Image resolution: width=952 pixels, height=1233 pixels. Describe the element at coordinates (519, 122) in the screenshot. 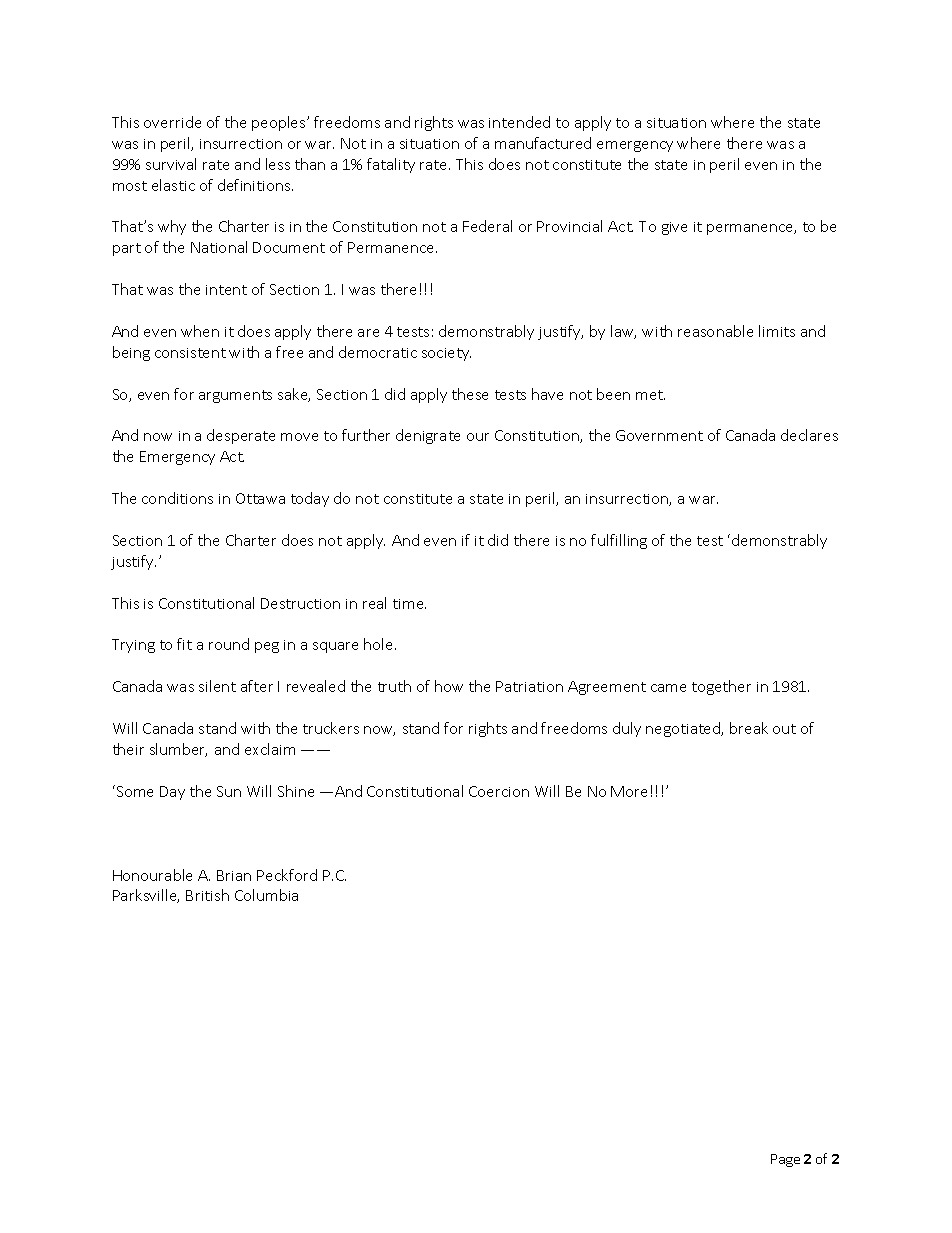

I see `intended` at that location.
